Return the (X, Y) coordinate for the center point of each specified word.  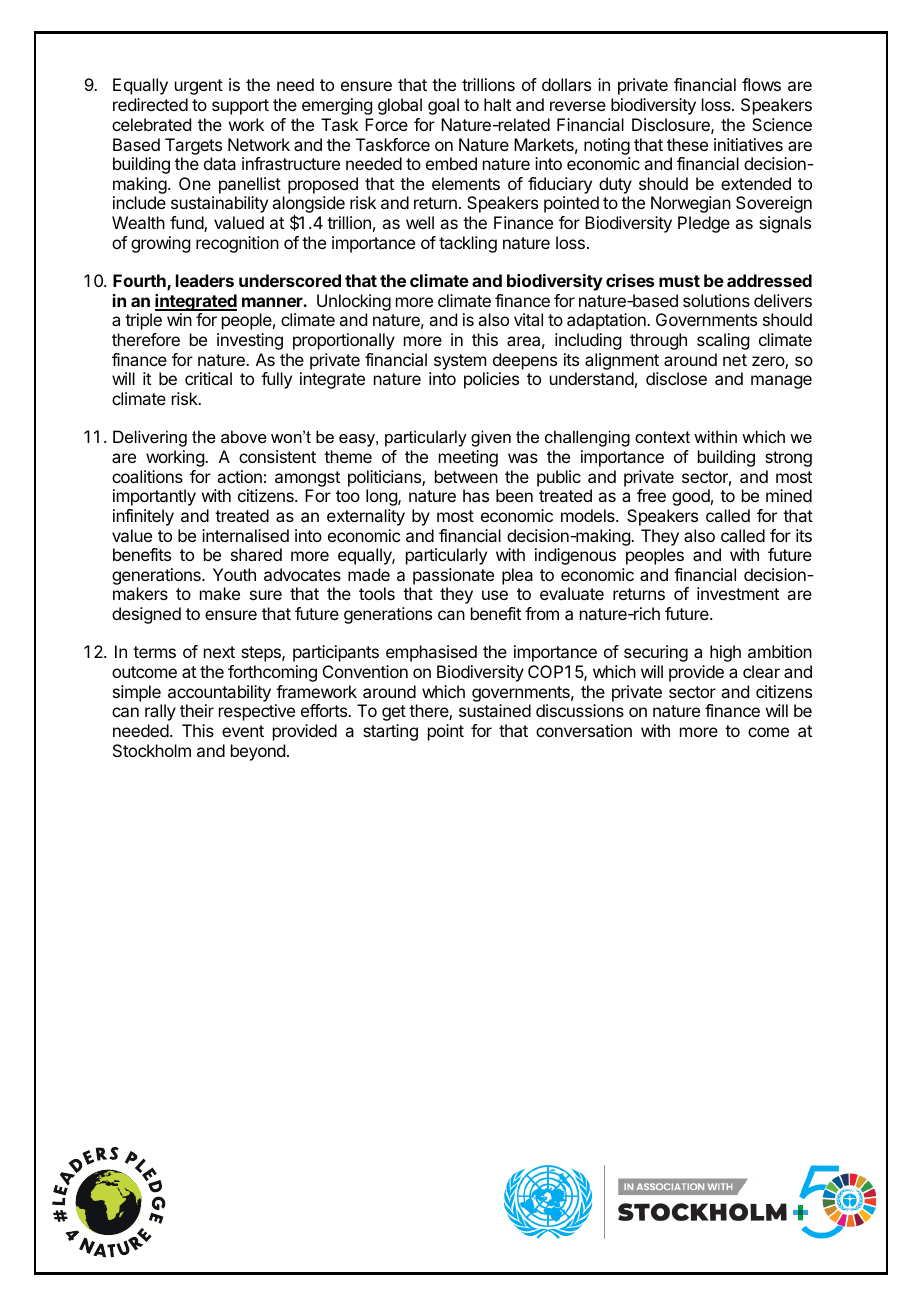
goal (443, 106)
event (243, 731)
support (240, 107)
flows (761, 84)
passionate (453, 576)
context (662, 437)
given (491, 438)
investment (738, 593)
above (244, 436)
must (679, 281)
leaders (205, 280)
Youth (234, 574)
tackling (468, 244)
